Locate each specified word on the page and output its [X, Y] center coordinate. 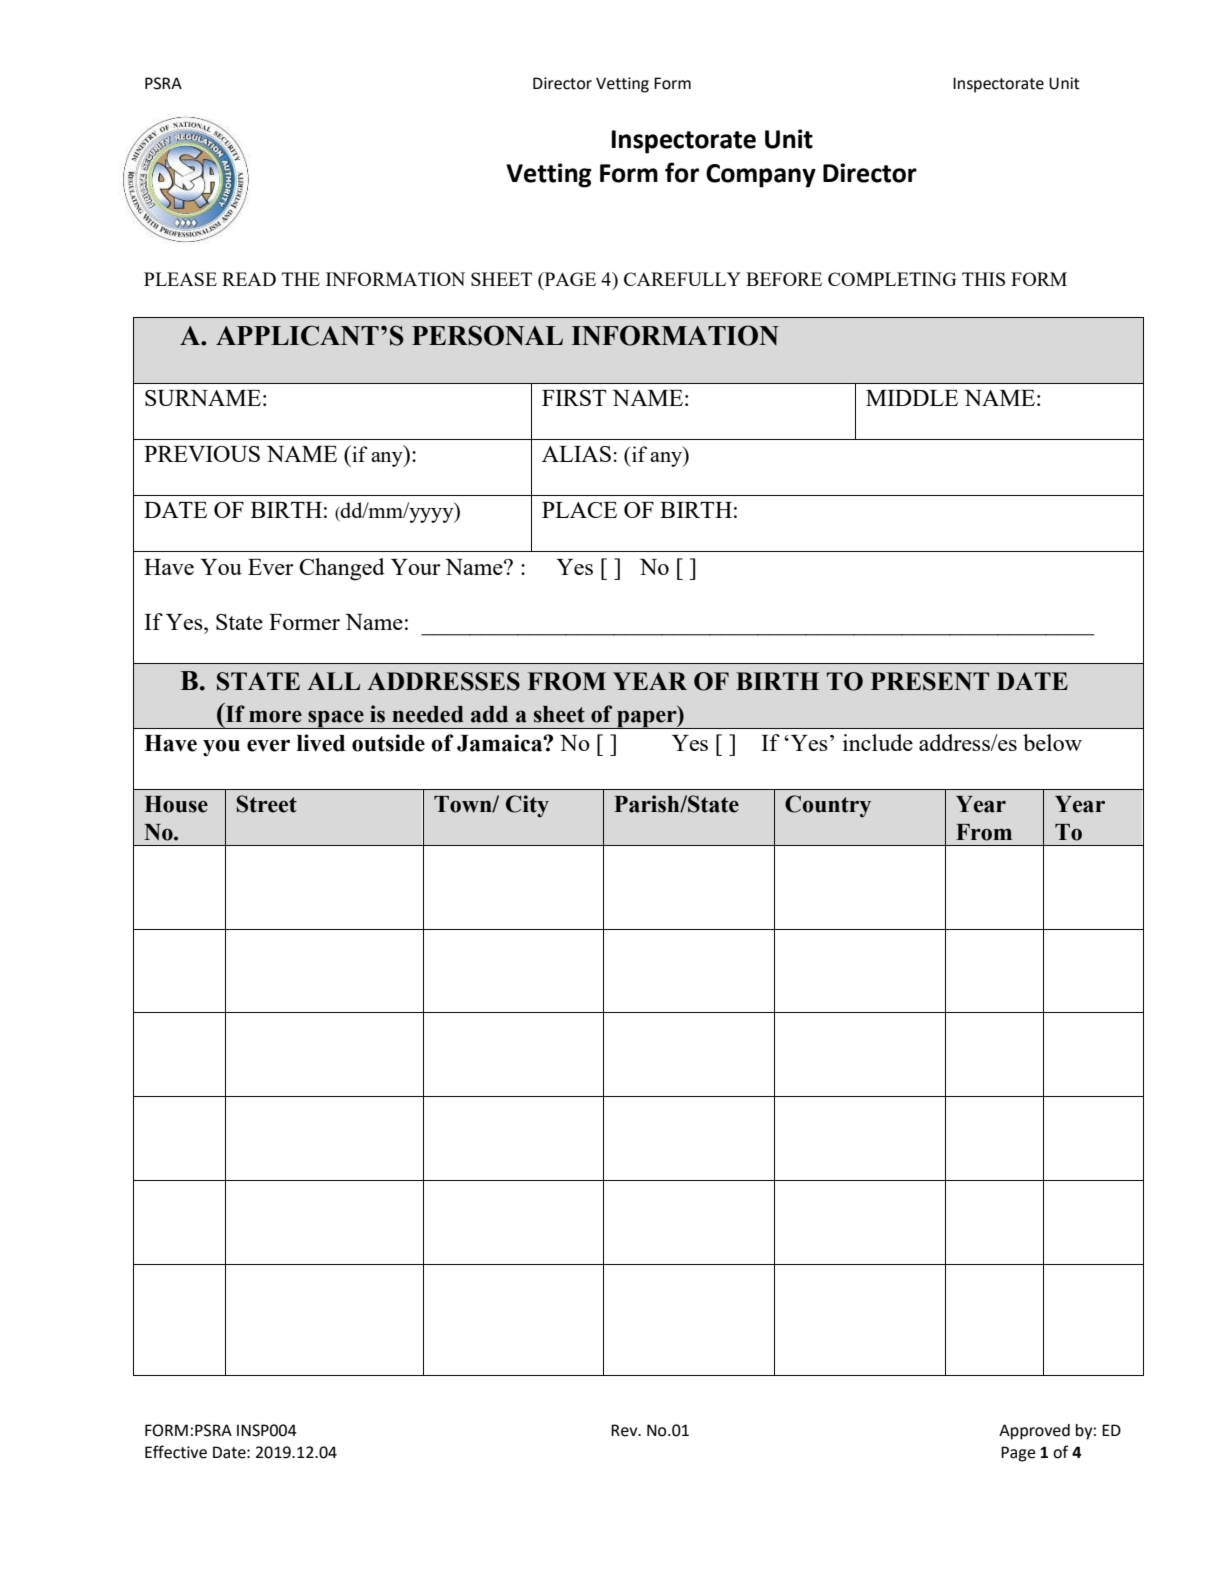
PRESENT [930, 681]
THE [301, 279]
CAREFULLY [682, 279]
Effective [176, 1452]
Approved [1034, 1432]
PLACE [579, 510]
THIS [983, 279]
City [527, 806]
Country [828, 806]
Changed [342, 569]
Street [267, 804]
